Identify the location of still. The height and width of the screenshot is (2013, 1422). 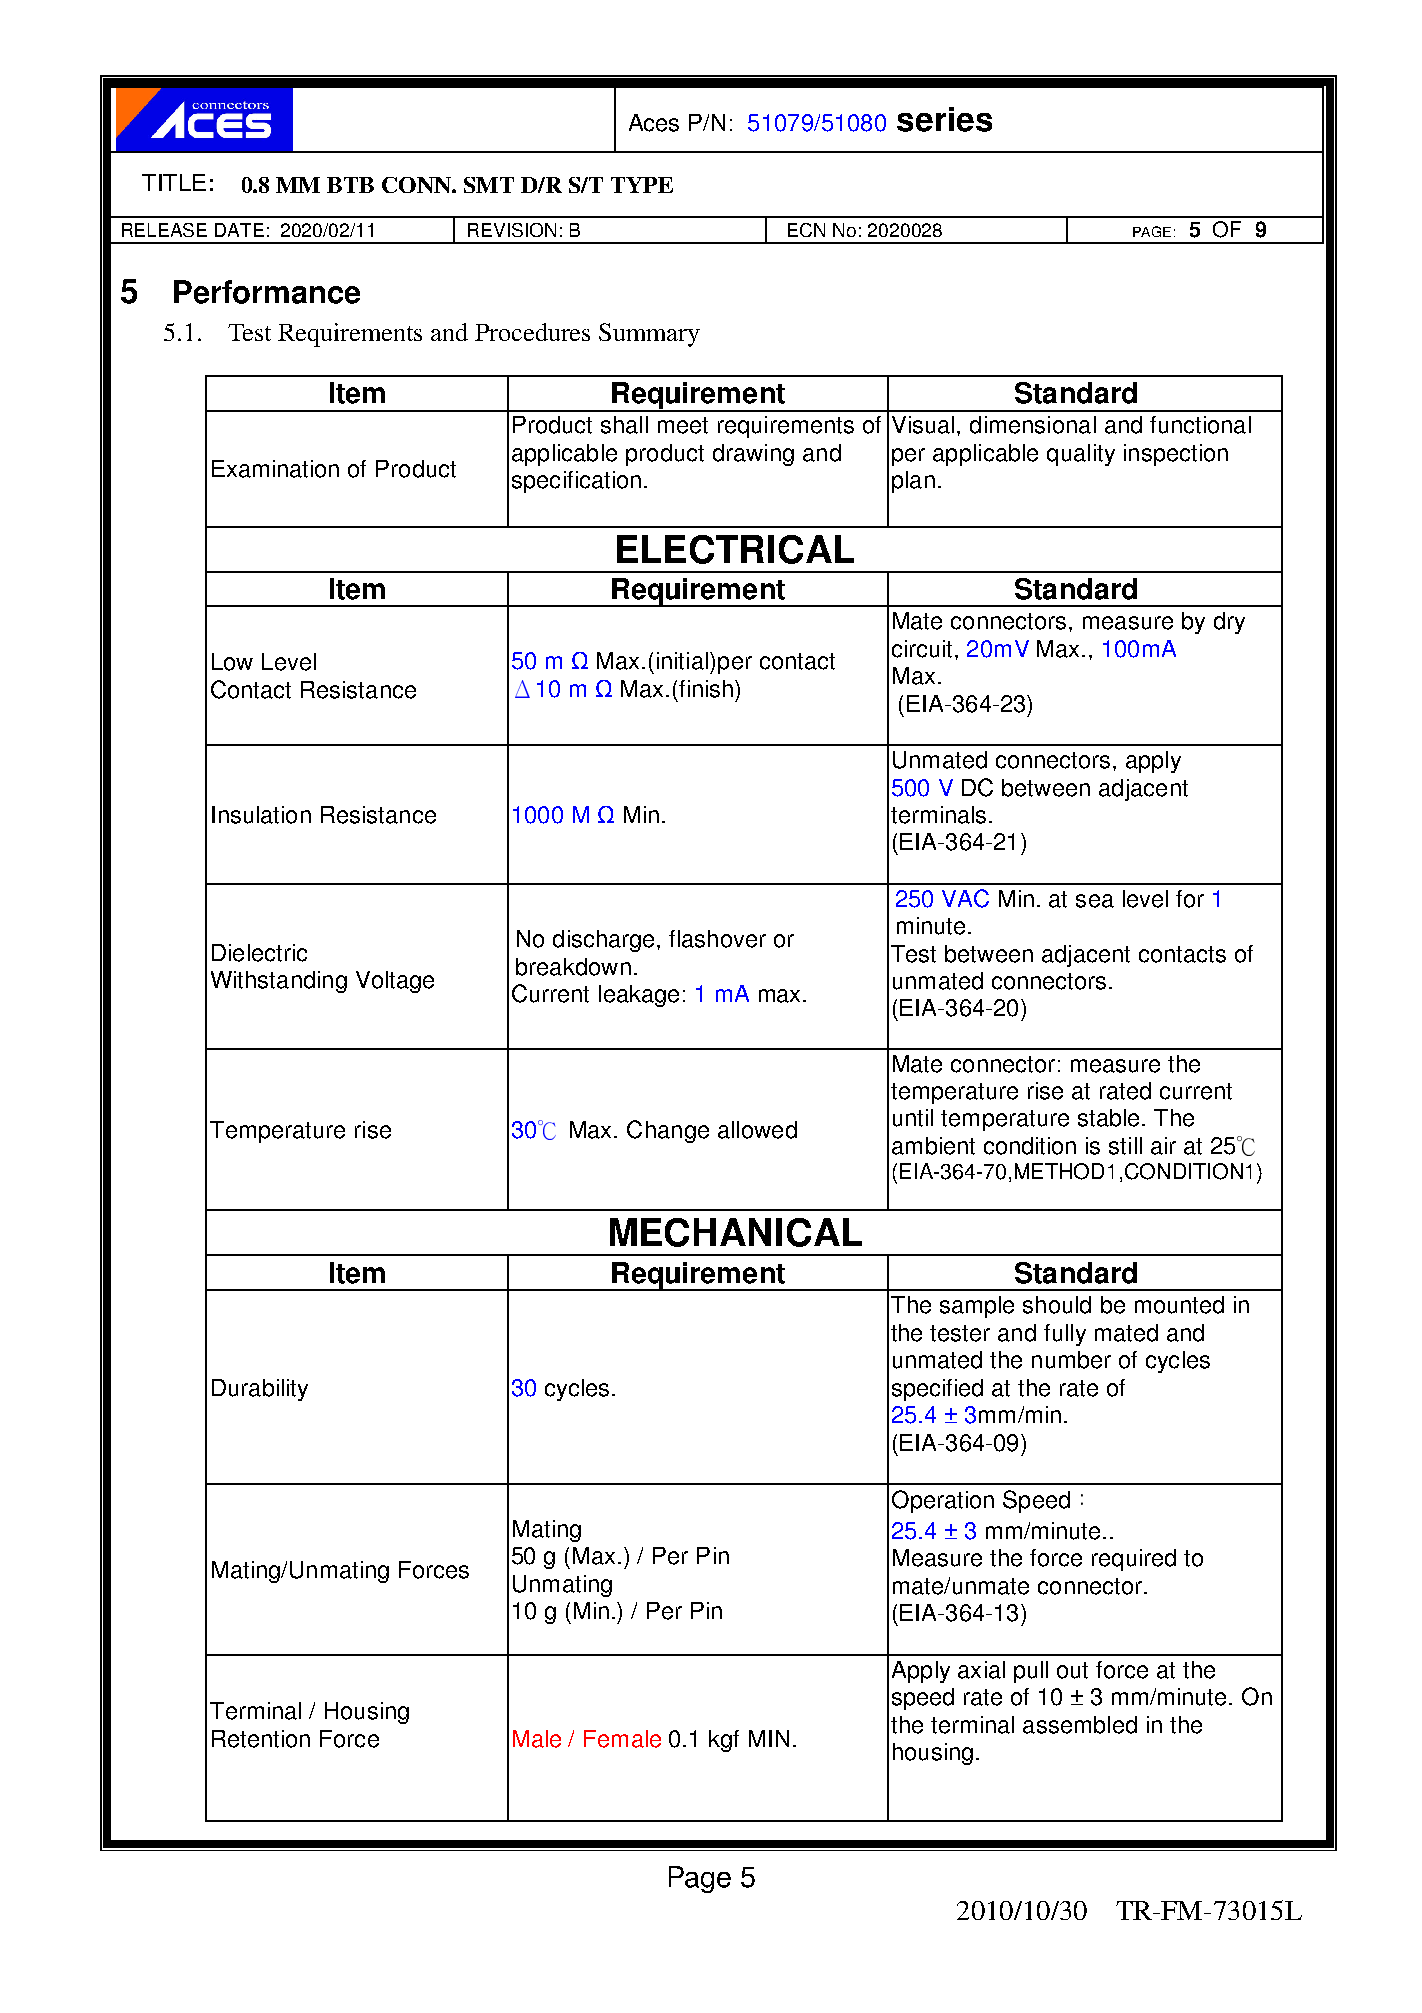
(1125, 1146).
